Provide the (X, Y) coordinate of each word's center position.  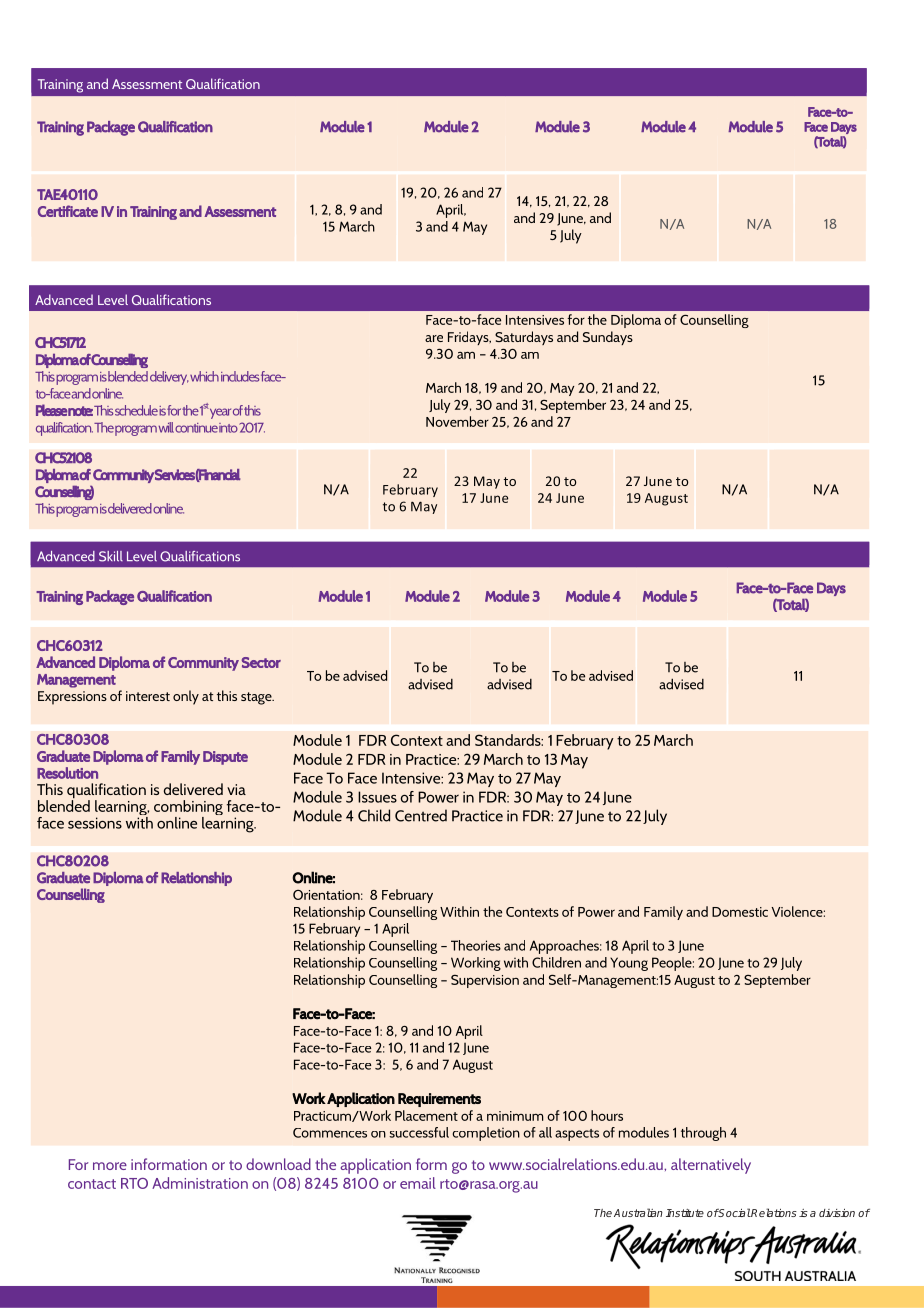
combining (188, 809)
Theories (476, 945)
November (457, 421)
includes (241, 376)
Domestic (740, 912)
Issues (377, 797)
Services (174, 475)
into (228, 428)
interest (148, 696)
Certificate (68, 211)
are (434, 338)
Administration (200, 1183)
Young (629, 964)
